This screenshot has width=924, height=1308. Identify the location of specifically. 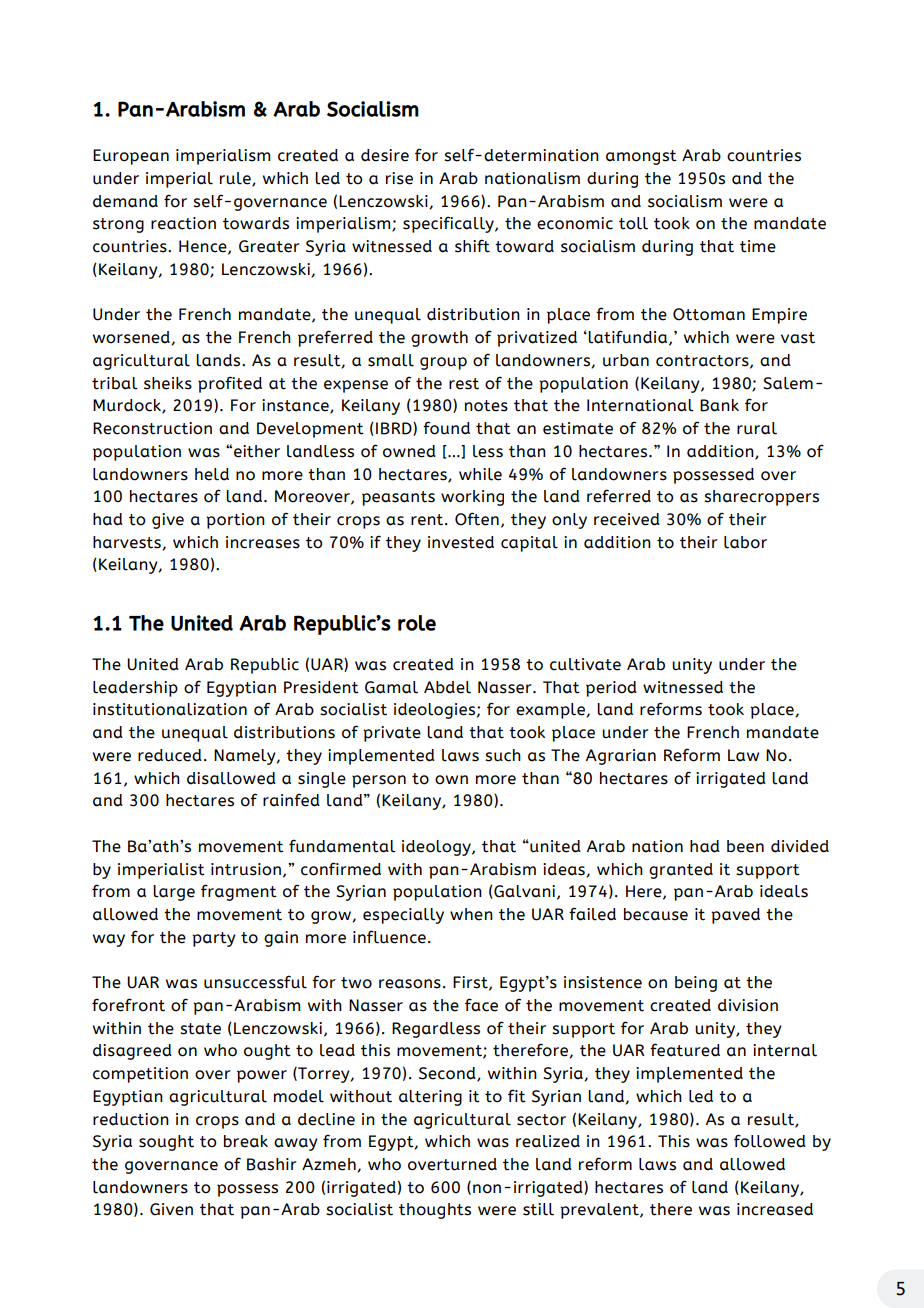
(449, 224).
